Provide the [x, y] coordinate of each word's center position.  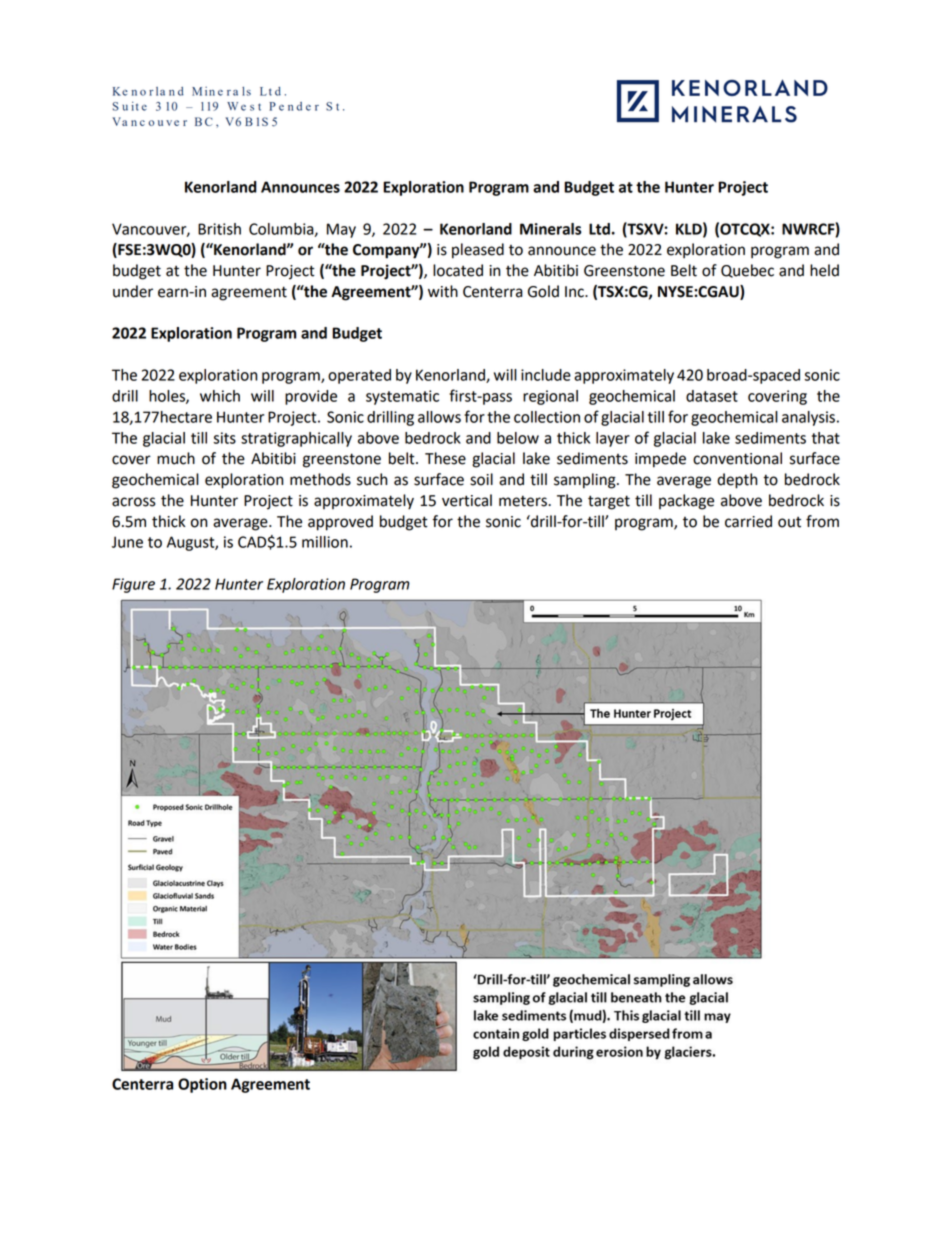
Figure [133, 585]
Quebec [747, 271]
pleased [478, 251]
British [219, 229]
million [325, 542]
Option [202, 1085]
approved [340, 523]
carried [748, 521]
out [789, 522]
